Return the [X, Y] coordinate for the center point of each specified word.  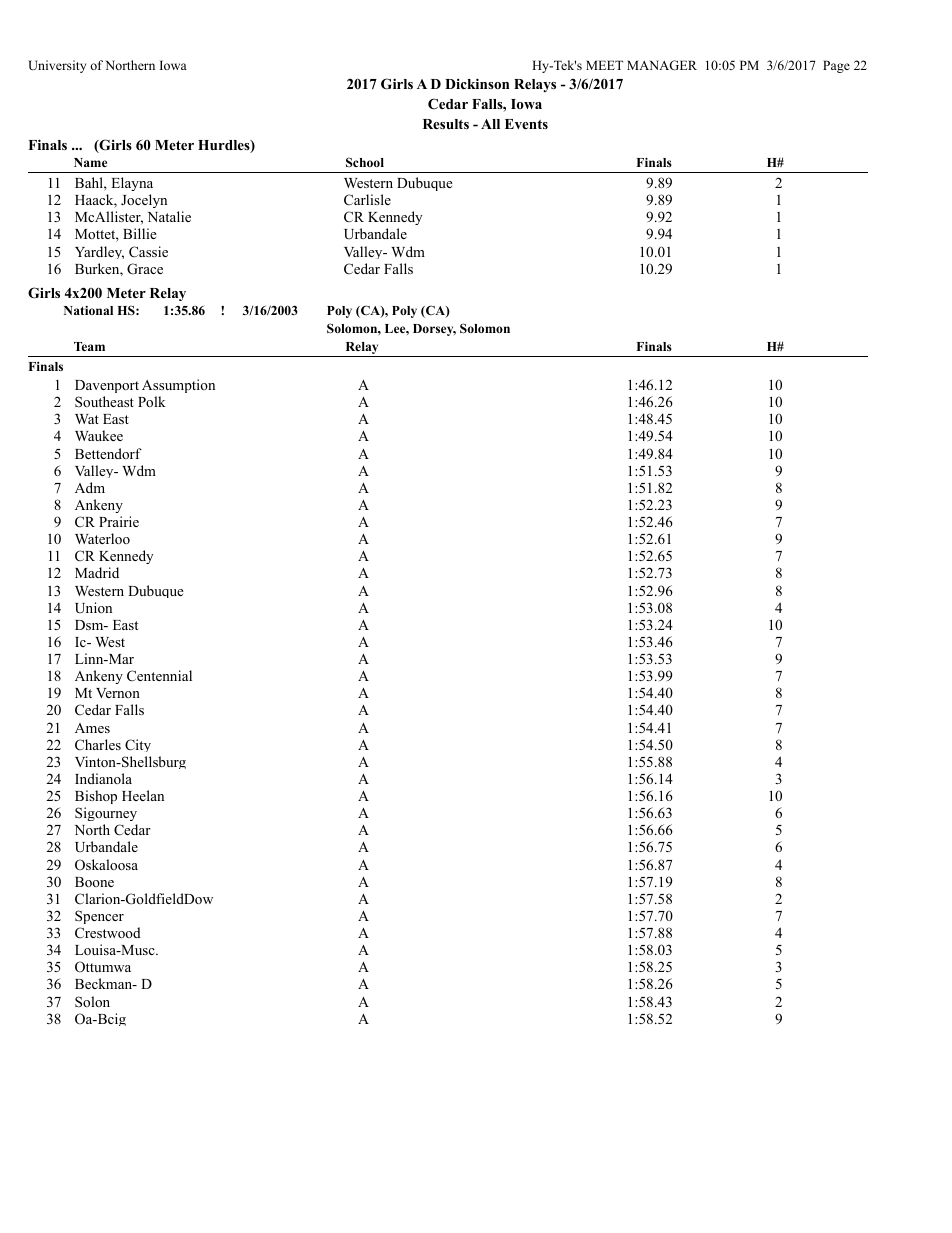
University [57, 66]
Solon [92, 1001]
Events [526, 124]
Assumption [178, 386]
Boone [94, 882]
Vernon [118, 693]
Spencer [99, 917]
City [138, 745]
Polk [152, 401]
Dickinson [477, 83]
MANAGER [662, 65]
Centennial [159, 675]
